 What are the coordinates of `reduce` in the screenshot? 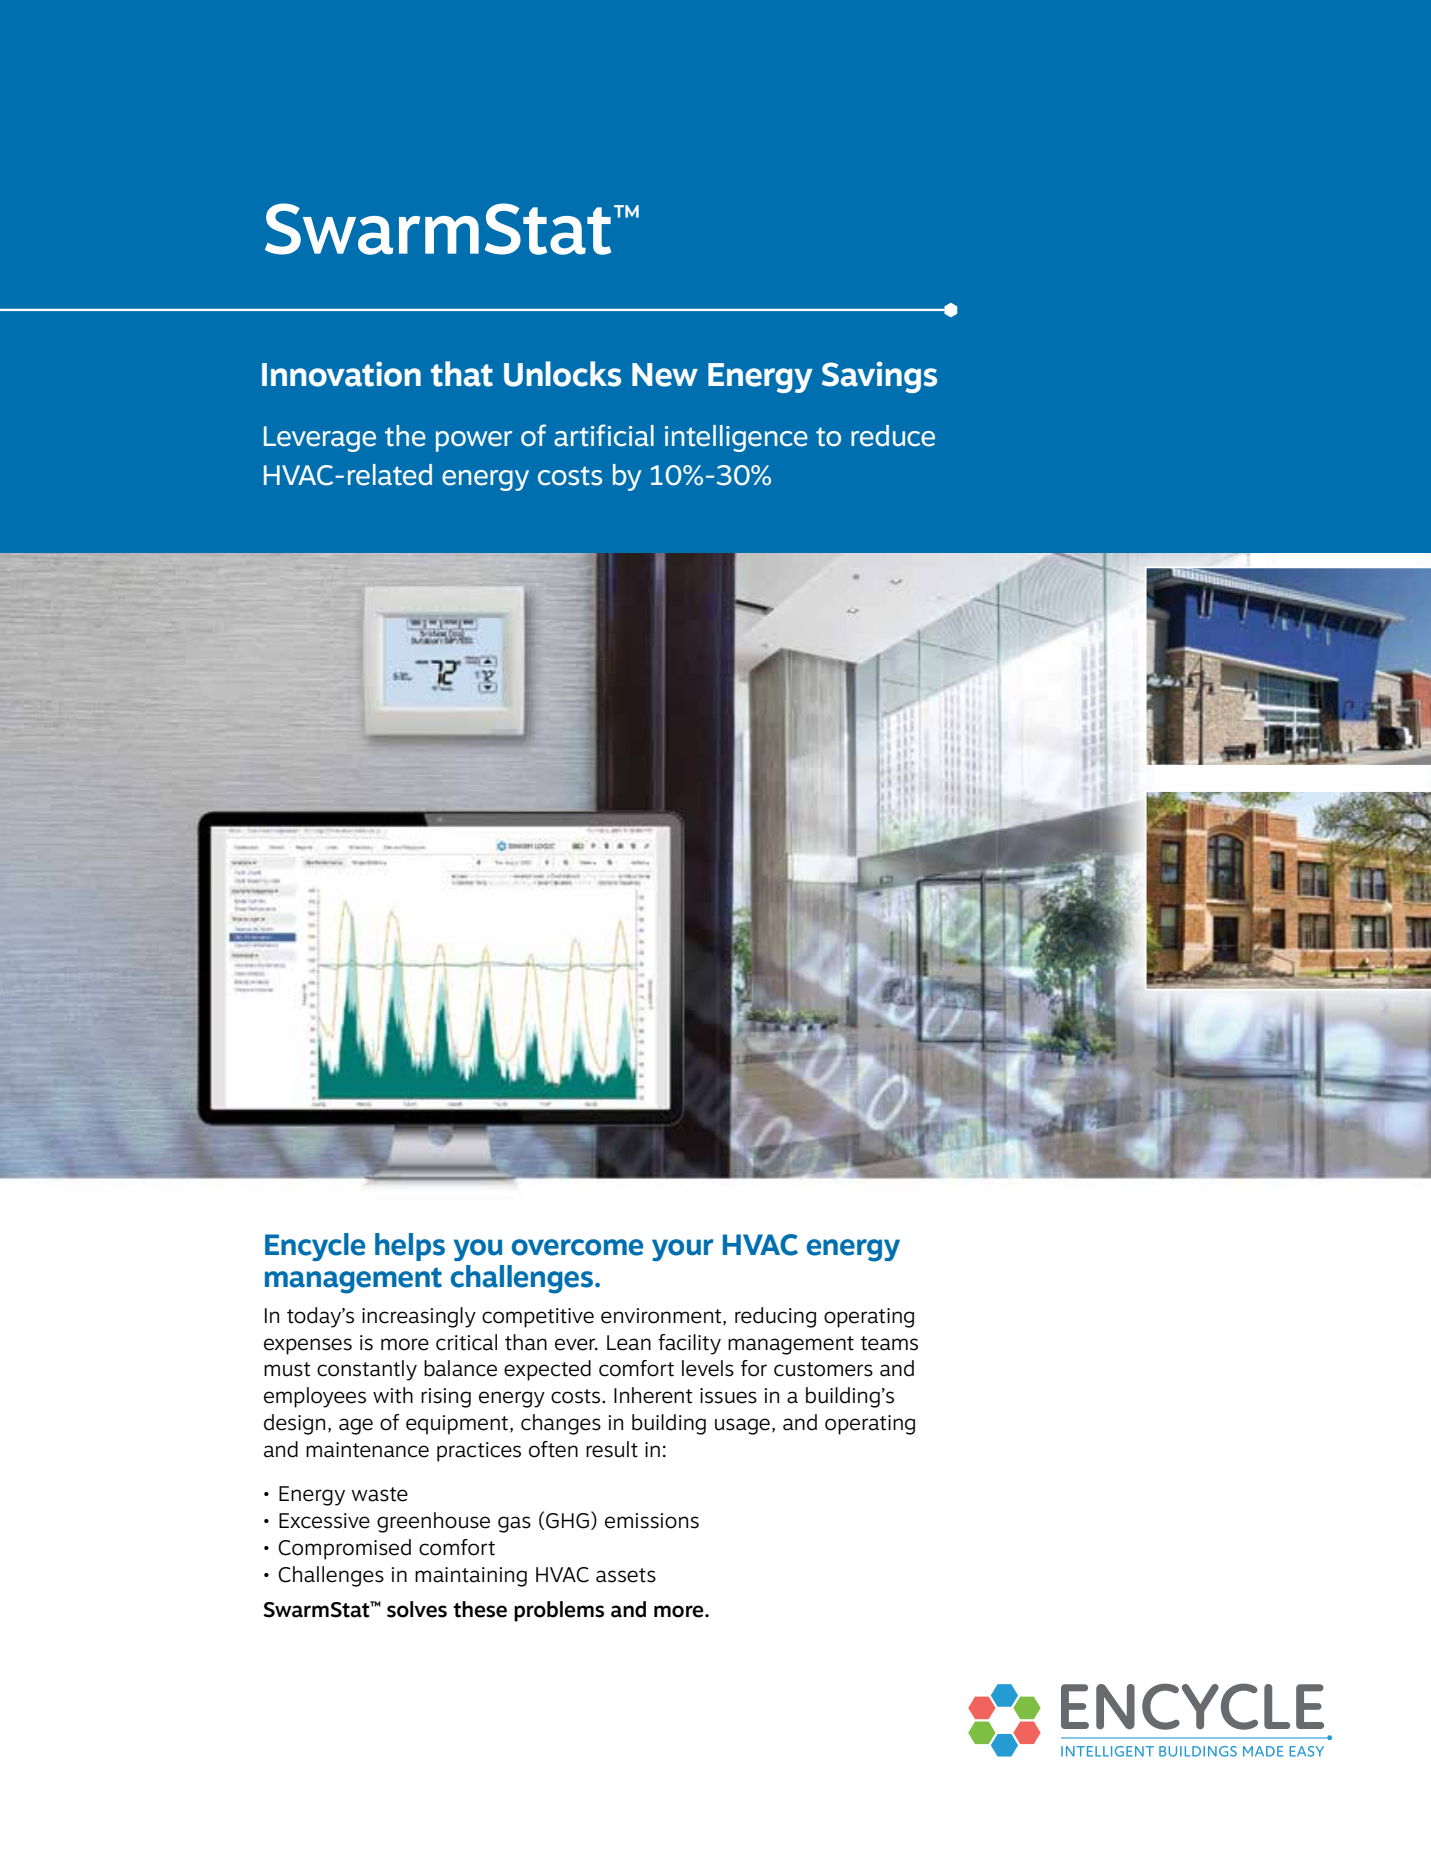 It's located at (893, 436).
